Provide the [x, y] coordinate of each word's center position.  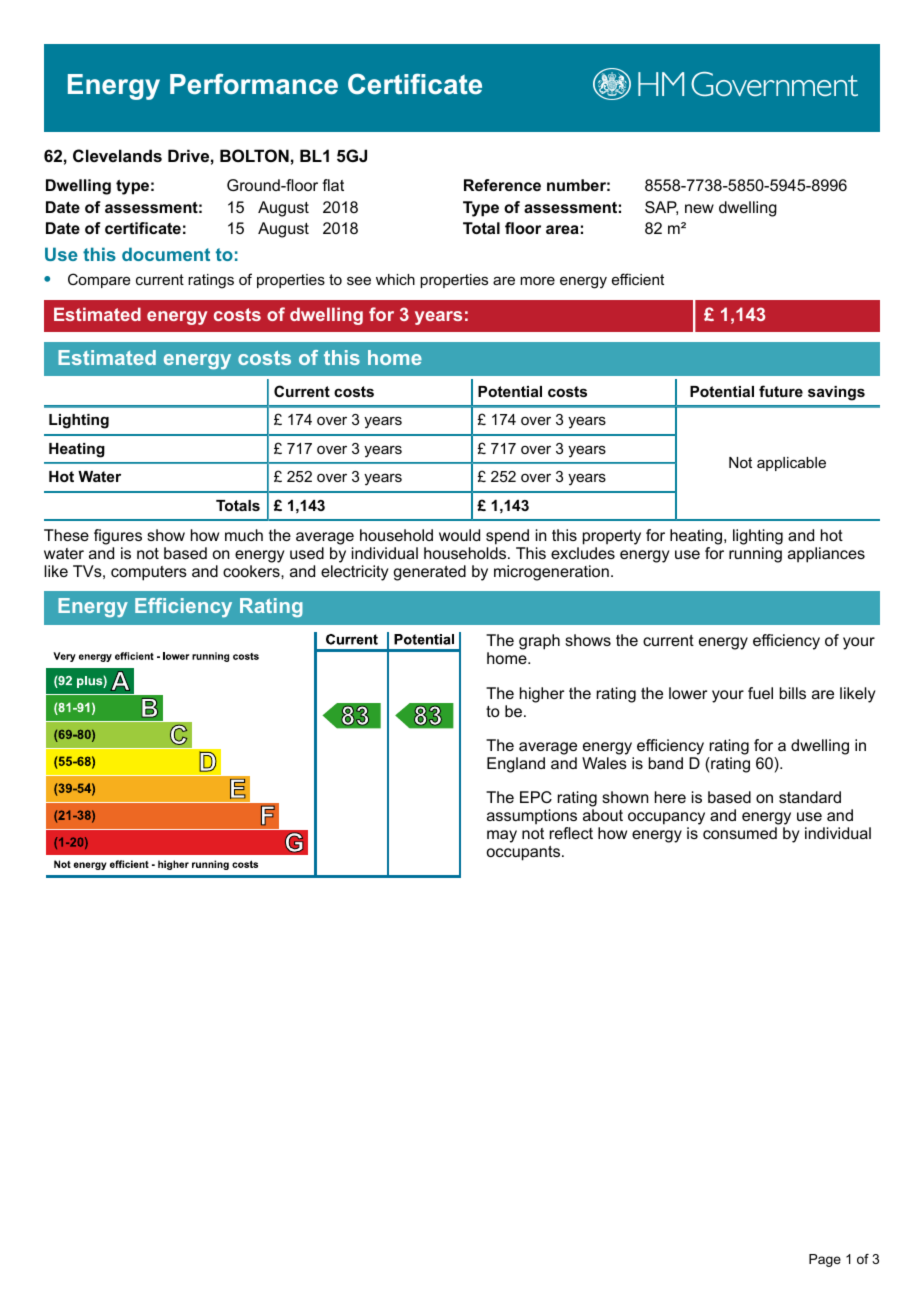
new [699, 208]
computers [149, 573]
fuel [760, 693]
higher [542, 695]
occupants [525, 853]
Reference [502, 185]
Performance [254, 84]
